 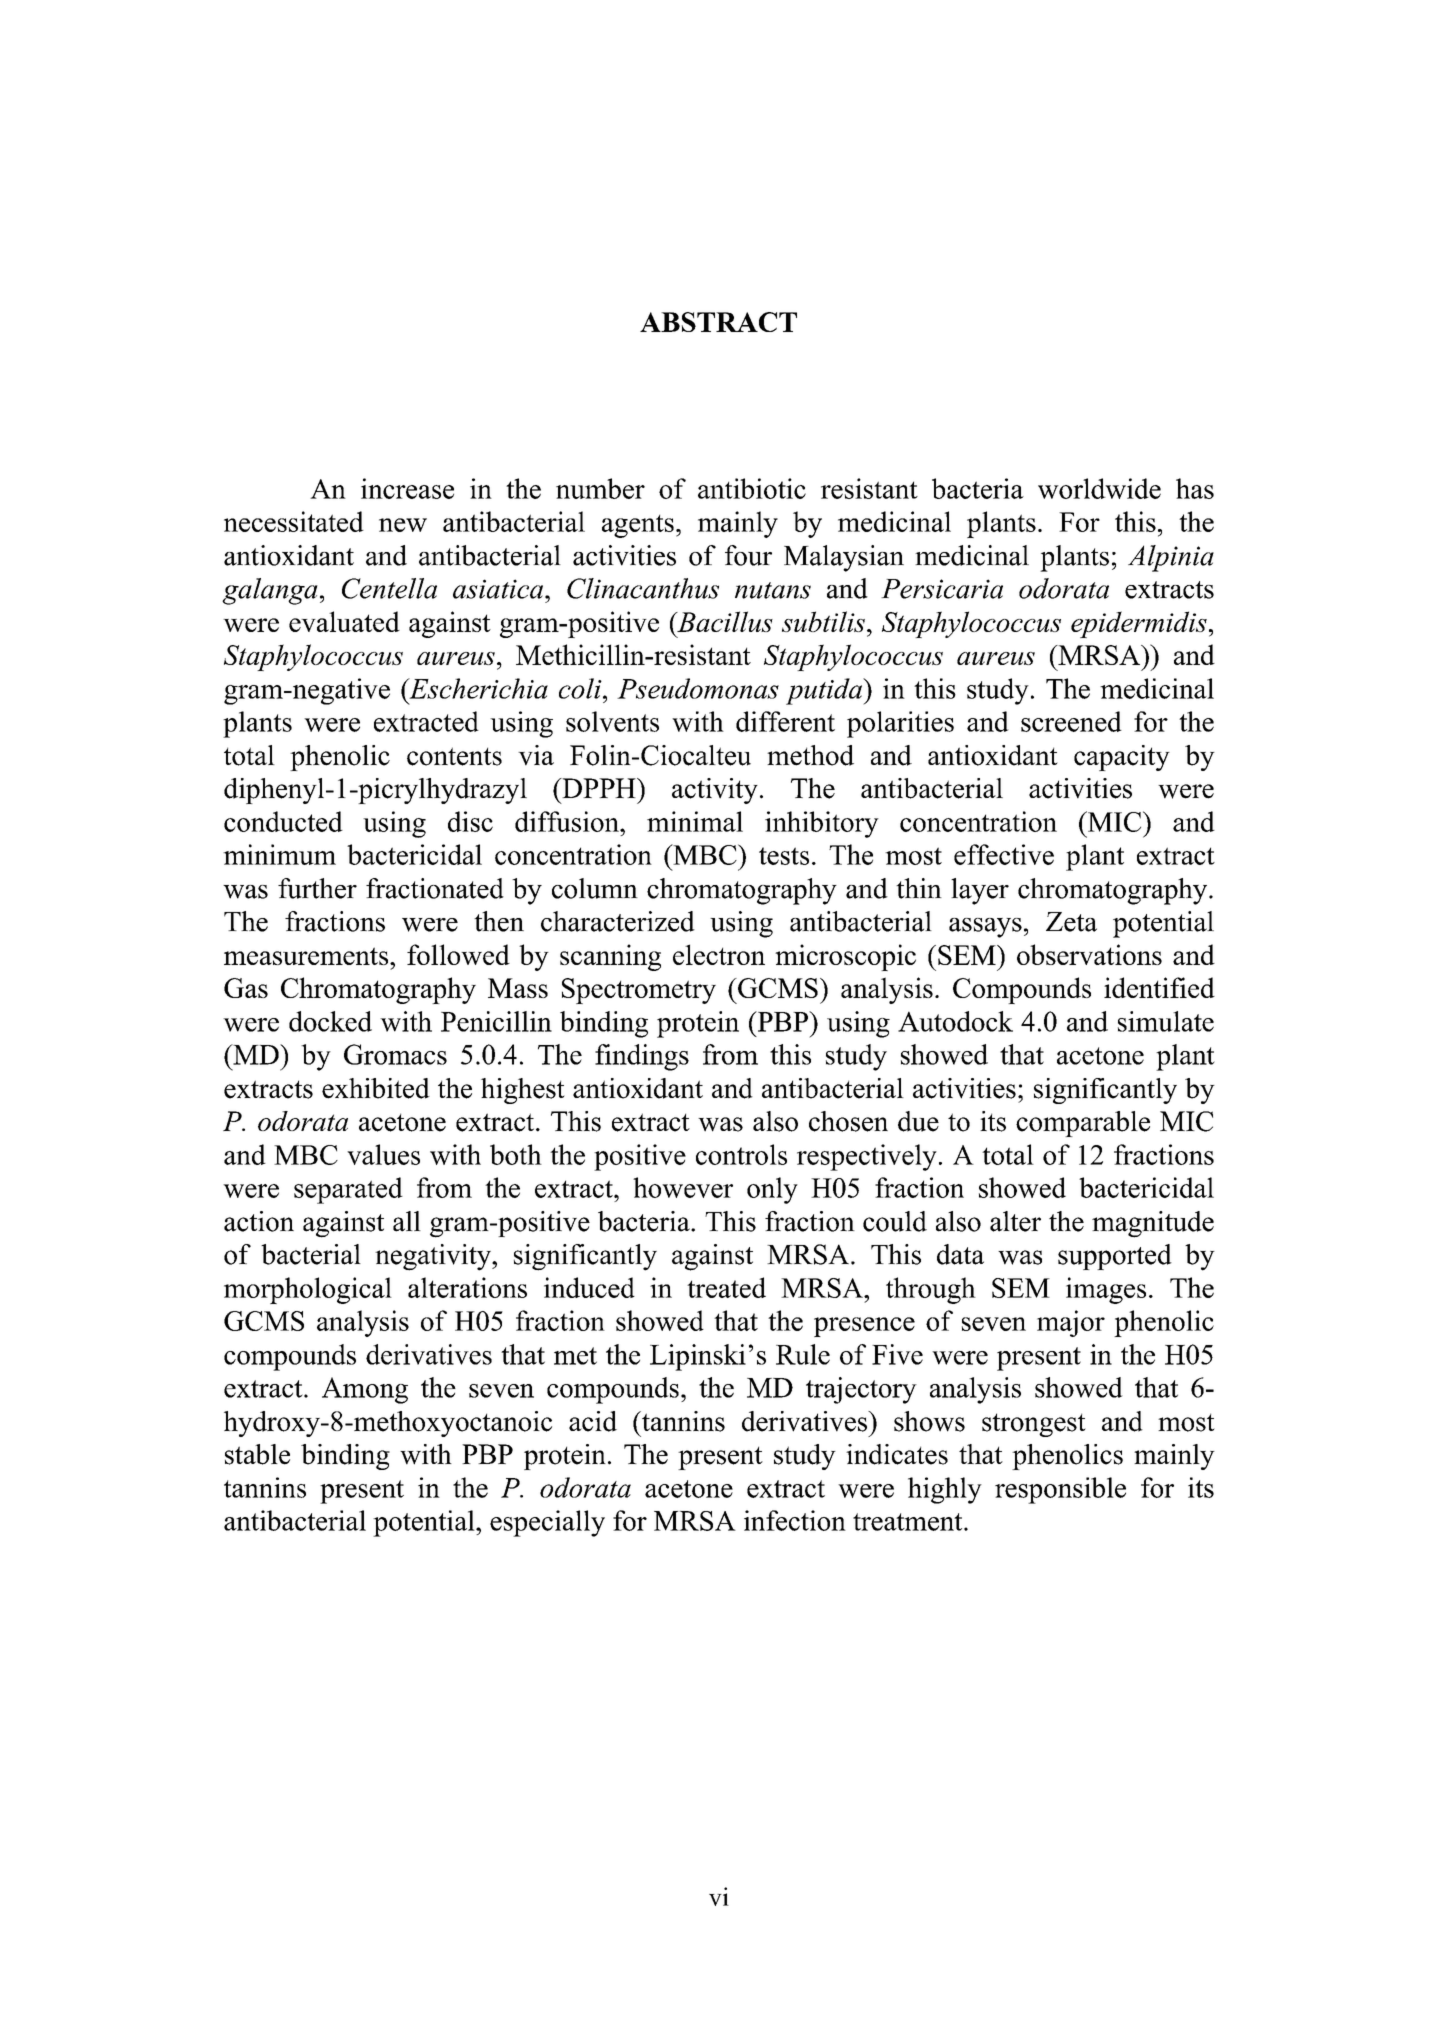 I want to click on findings, so click(x=642, y=1057).
